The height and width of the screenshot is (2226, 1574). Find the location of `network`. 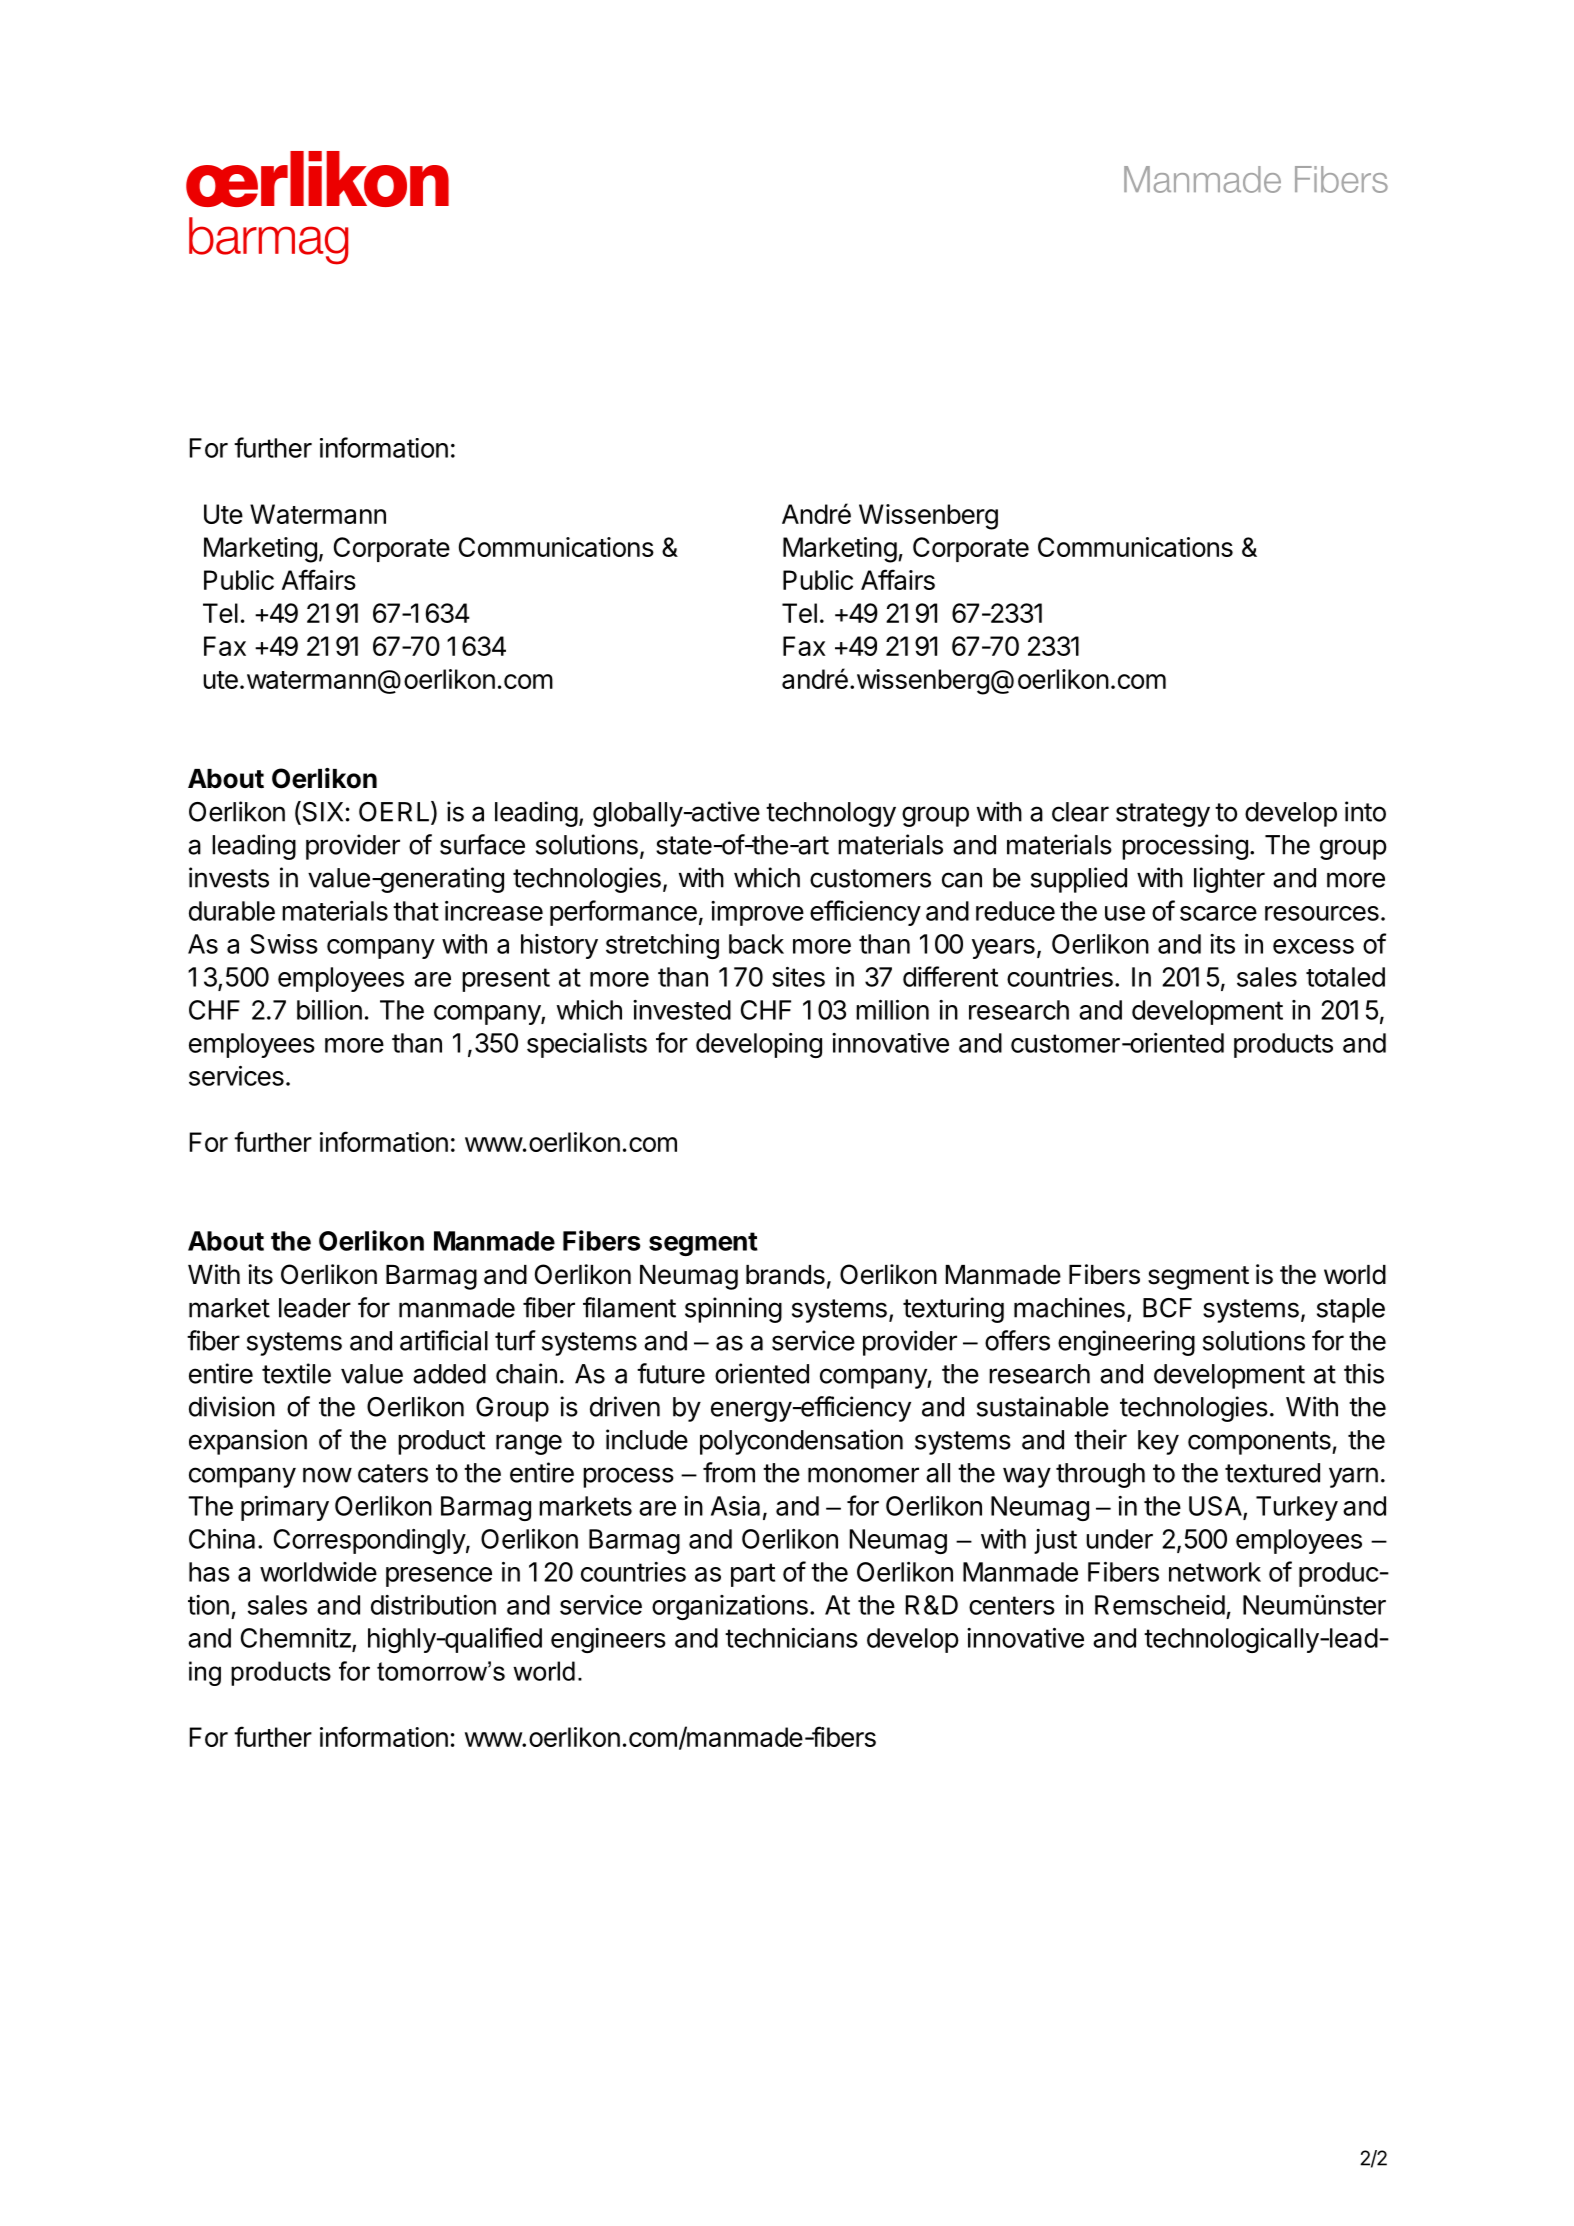

network is located at coordinates (1215, 1572).
